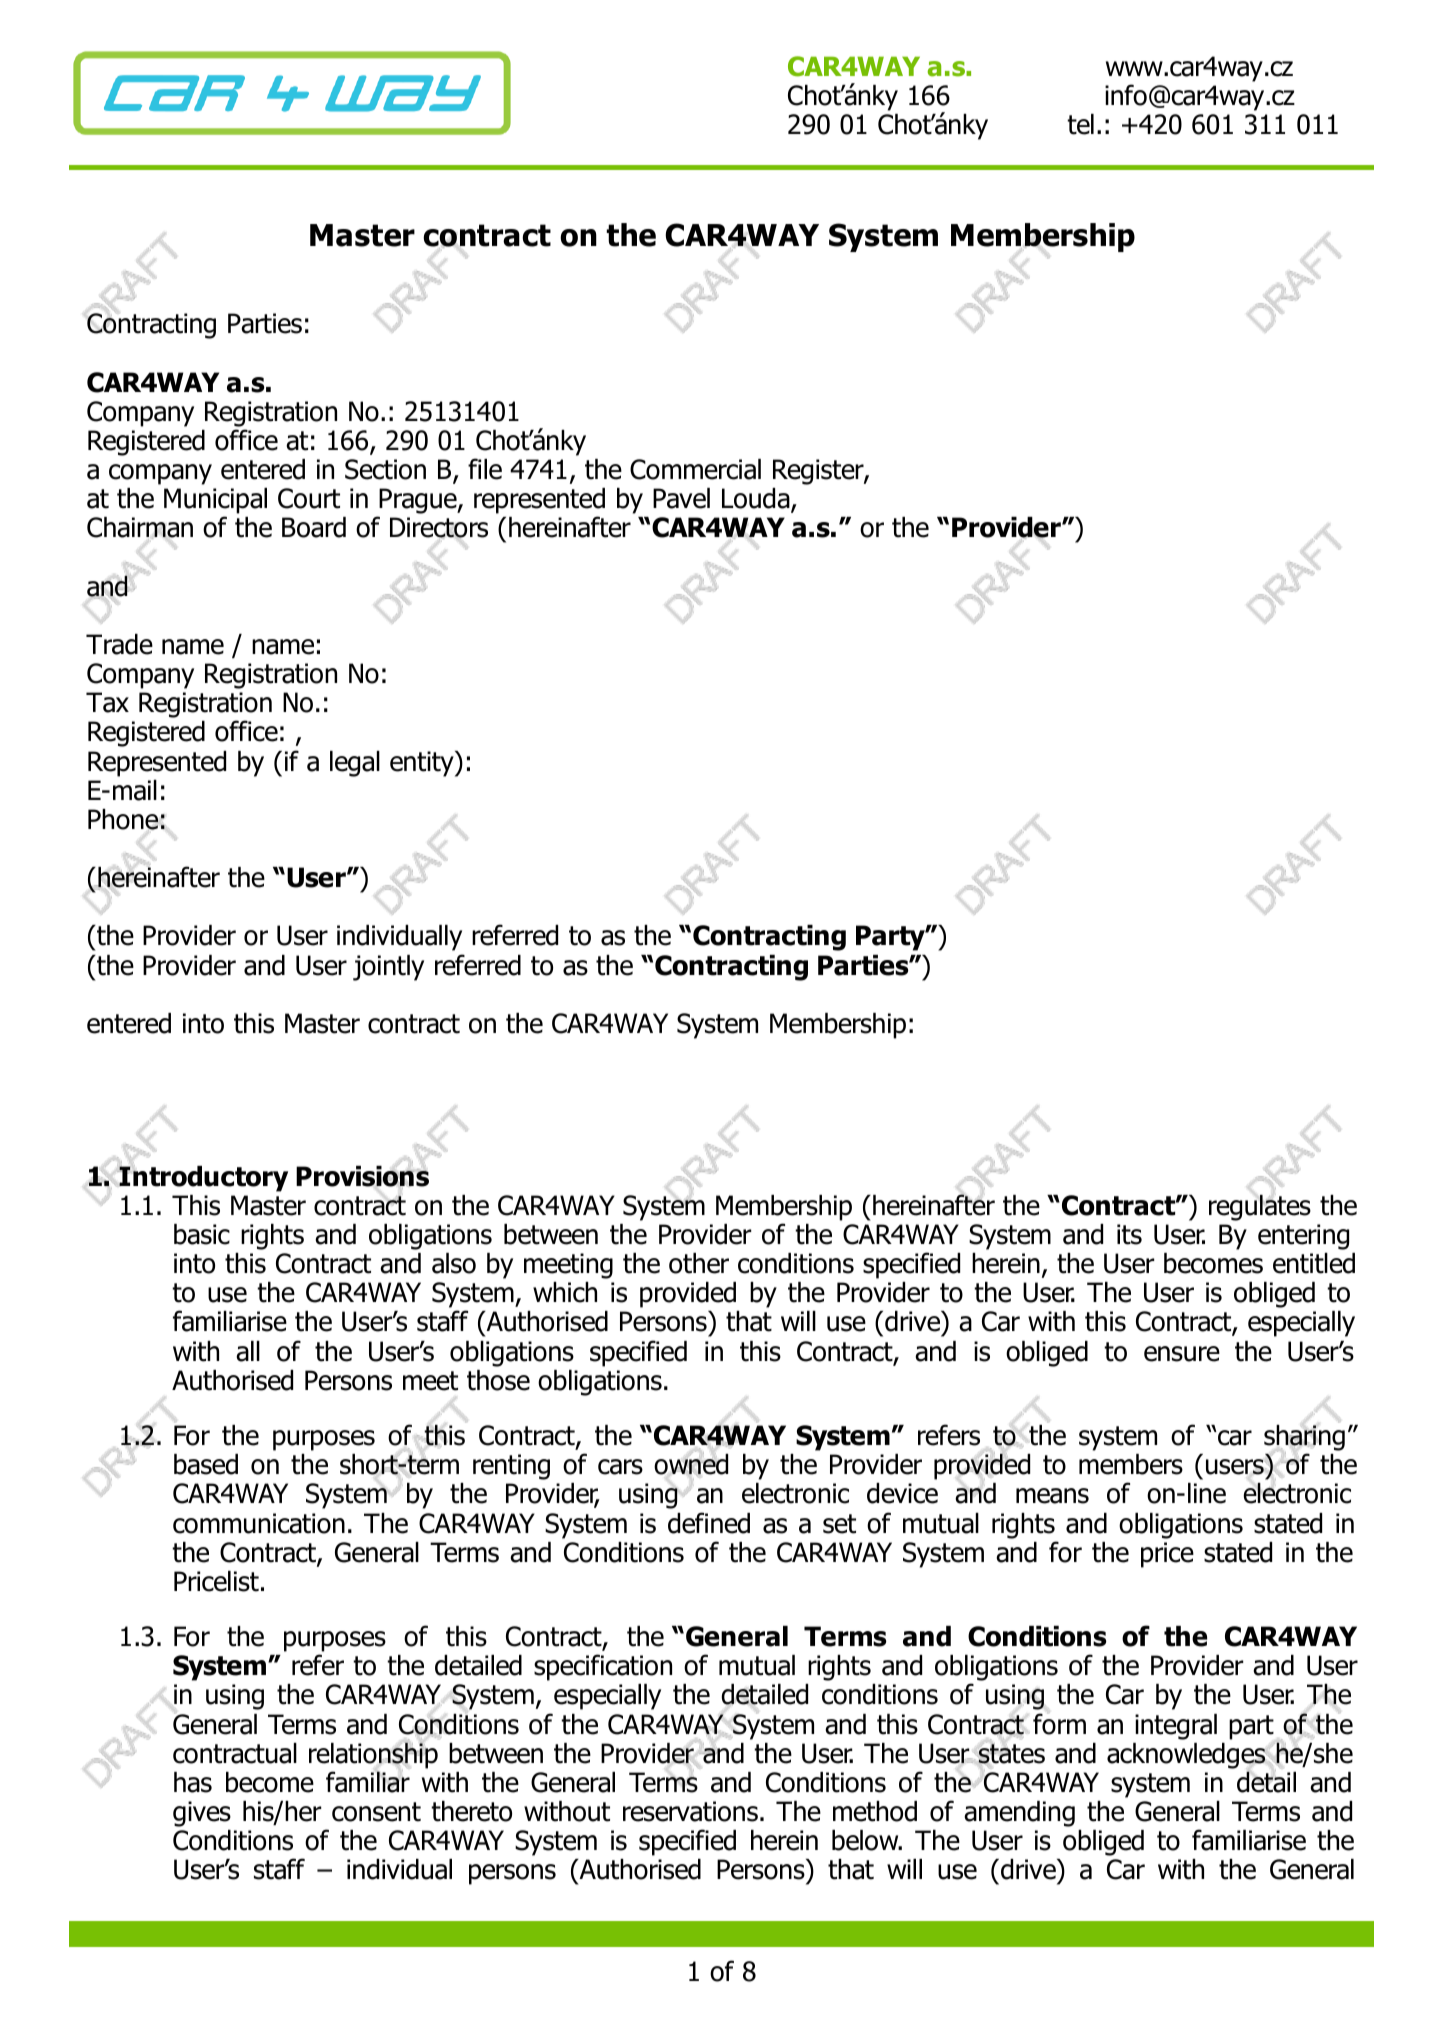 The height and width of the screenshot is (2044, 1444). I want to click on Commercial, so click(695, 469).
